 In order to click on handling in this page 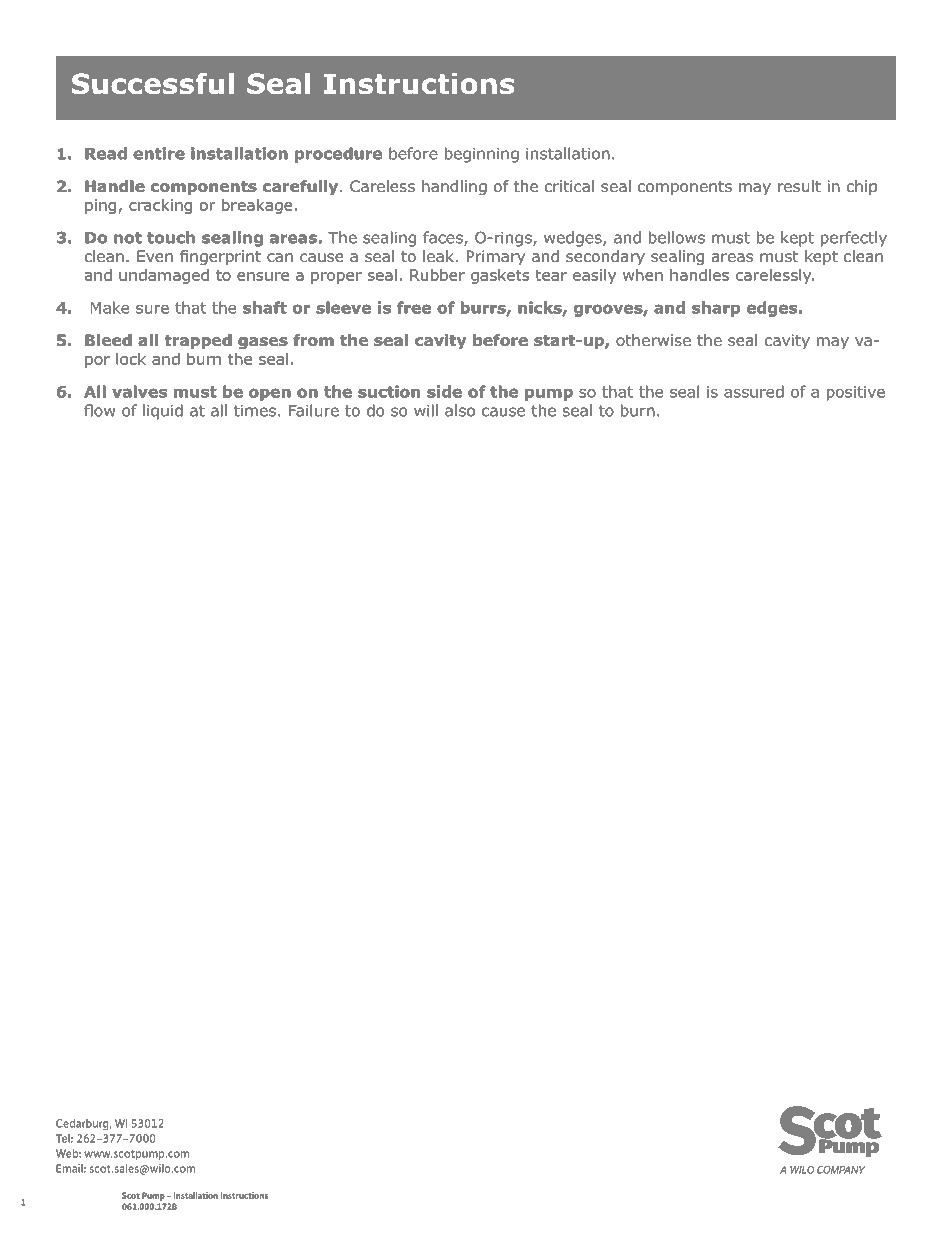, I will do `click(454, 188)`.
